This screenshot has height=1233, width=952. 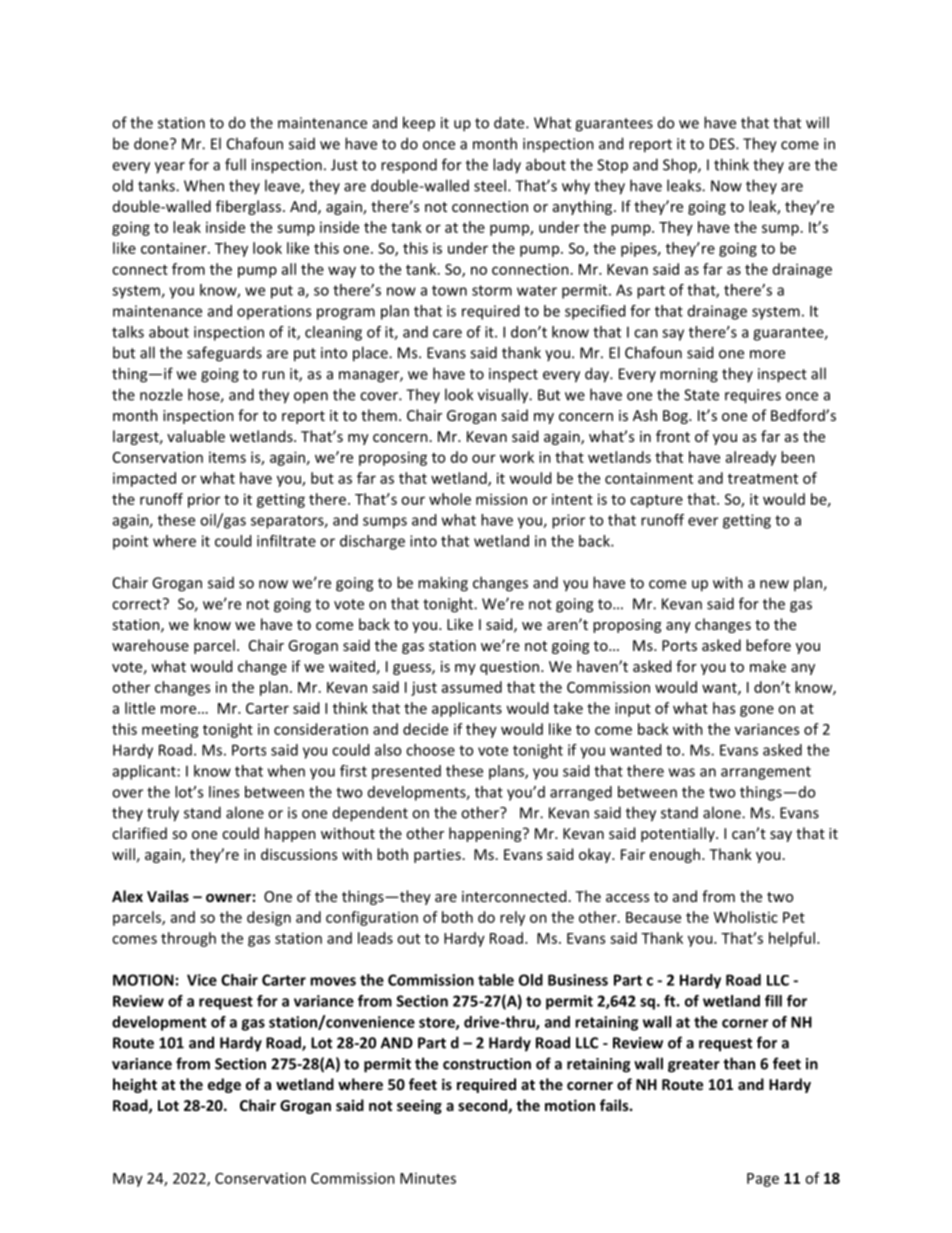 I want to click on full, so click(x=235, y=164).
